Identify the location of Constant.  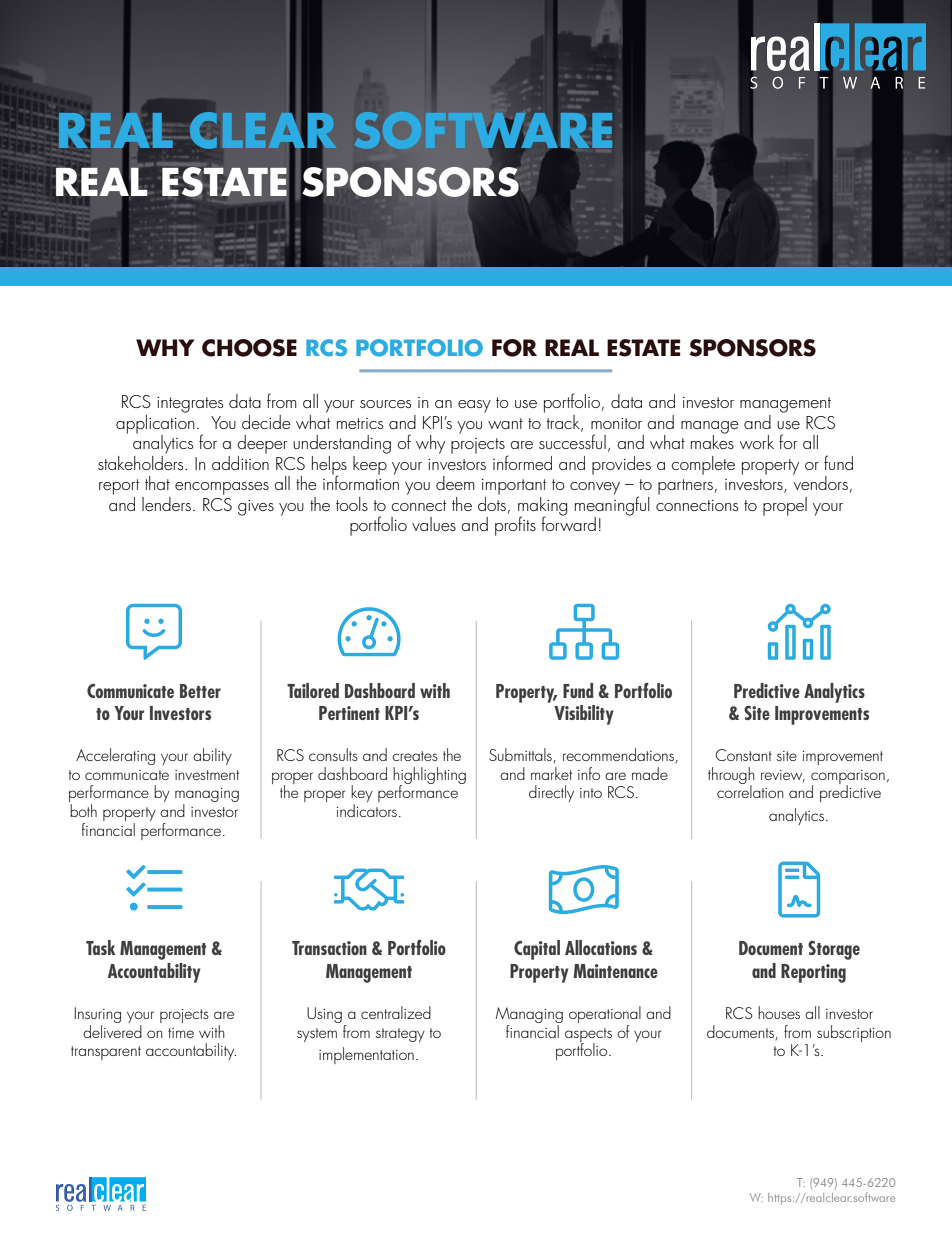
(744, 755).
